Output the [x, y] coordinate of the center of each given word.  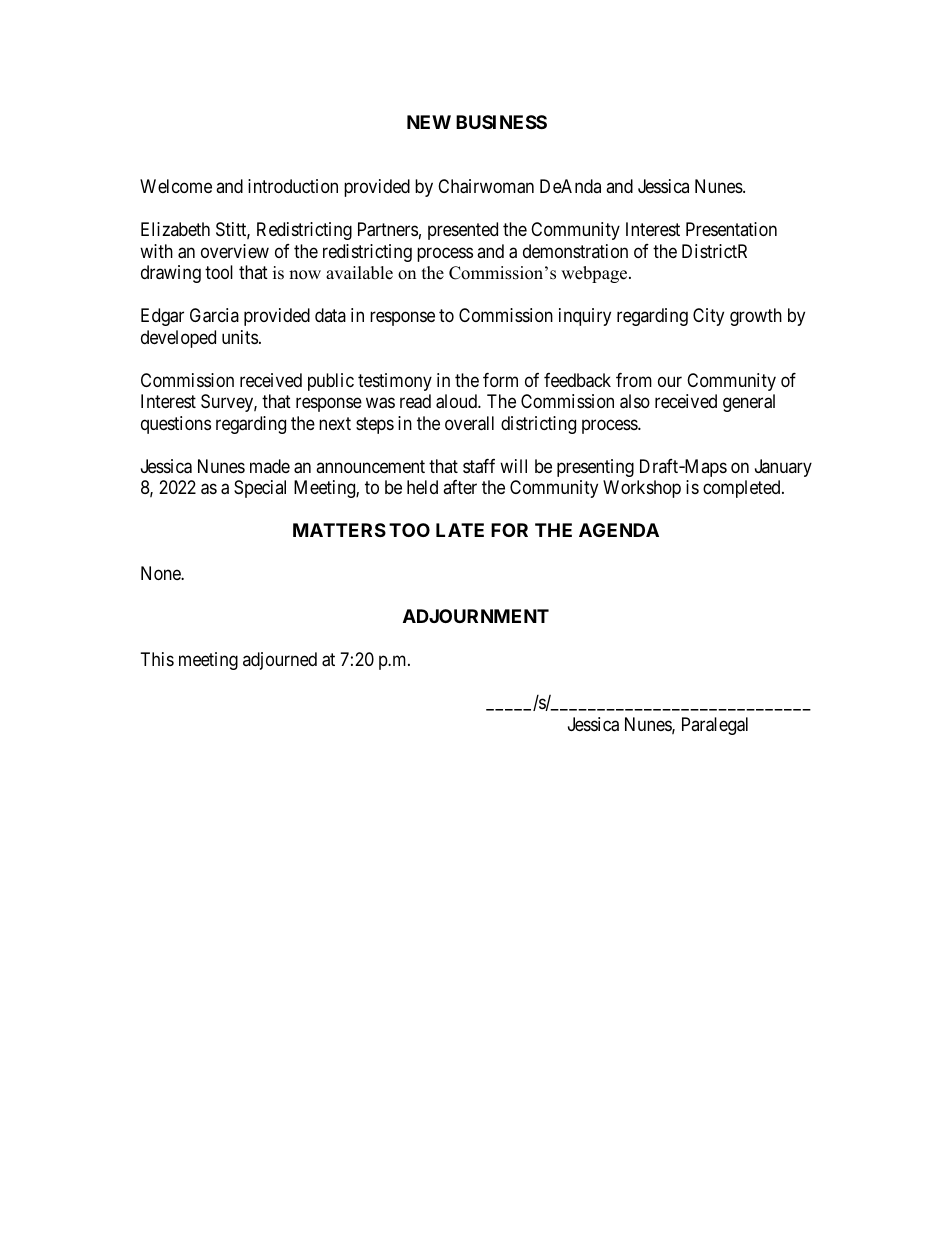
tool [219, 272]
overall [469, 423]
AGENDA [619, 530]
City [708, 317]
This [157, 659]
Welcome [176, 186]
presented [463, 231]
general [749, 403]
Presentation [731, 229]
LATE [460, 530]
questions [176, 425]
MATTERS [339, 530]
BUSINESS [501, 122]
